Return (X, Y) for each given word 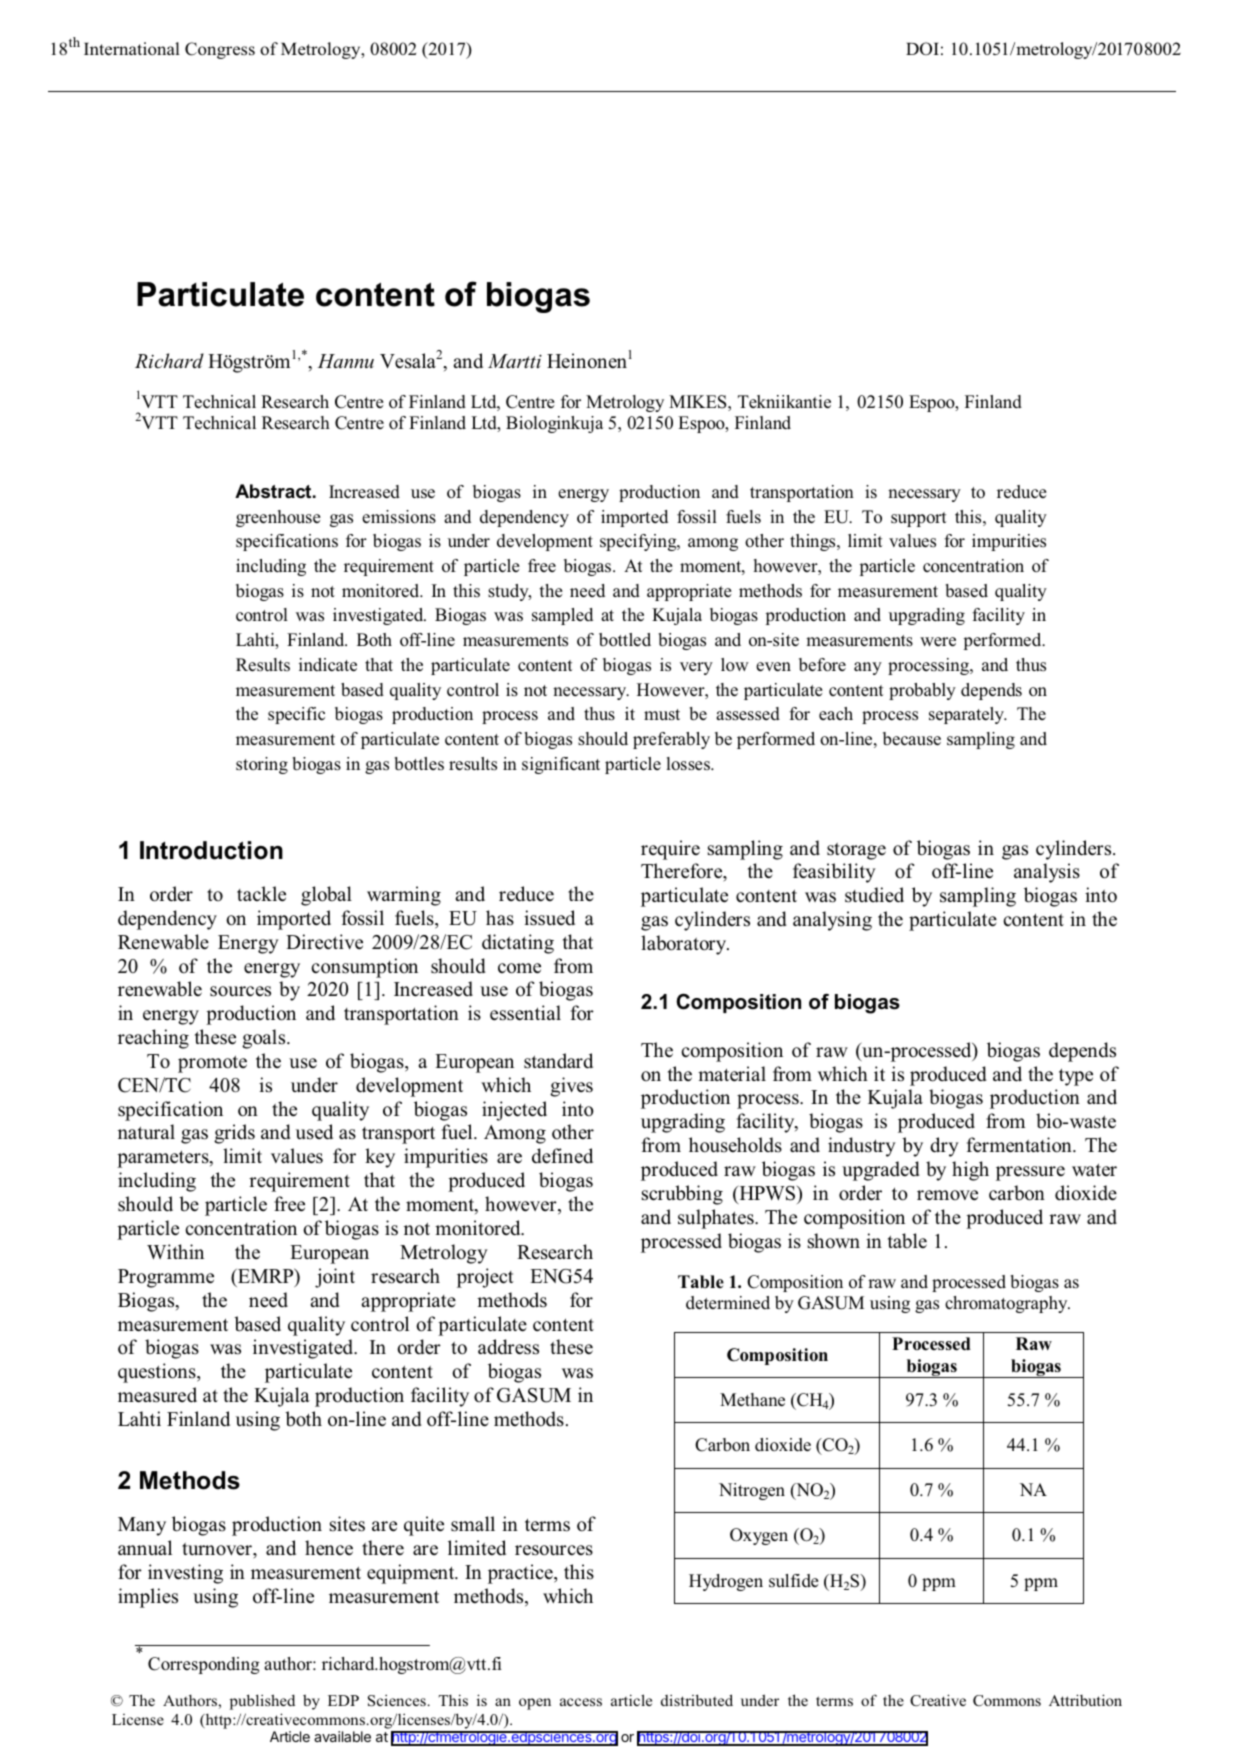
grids (234, 1134)
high (970, 1171)
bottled (625, 640)
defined (562, 1156)
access (581, 1702)
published (262, 1702)
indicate (328, 665)
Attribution (1085, 1700)
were (938, 642)
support (919, 519)
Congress (220, 50)
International (132, 48)
